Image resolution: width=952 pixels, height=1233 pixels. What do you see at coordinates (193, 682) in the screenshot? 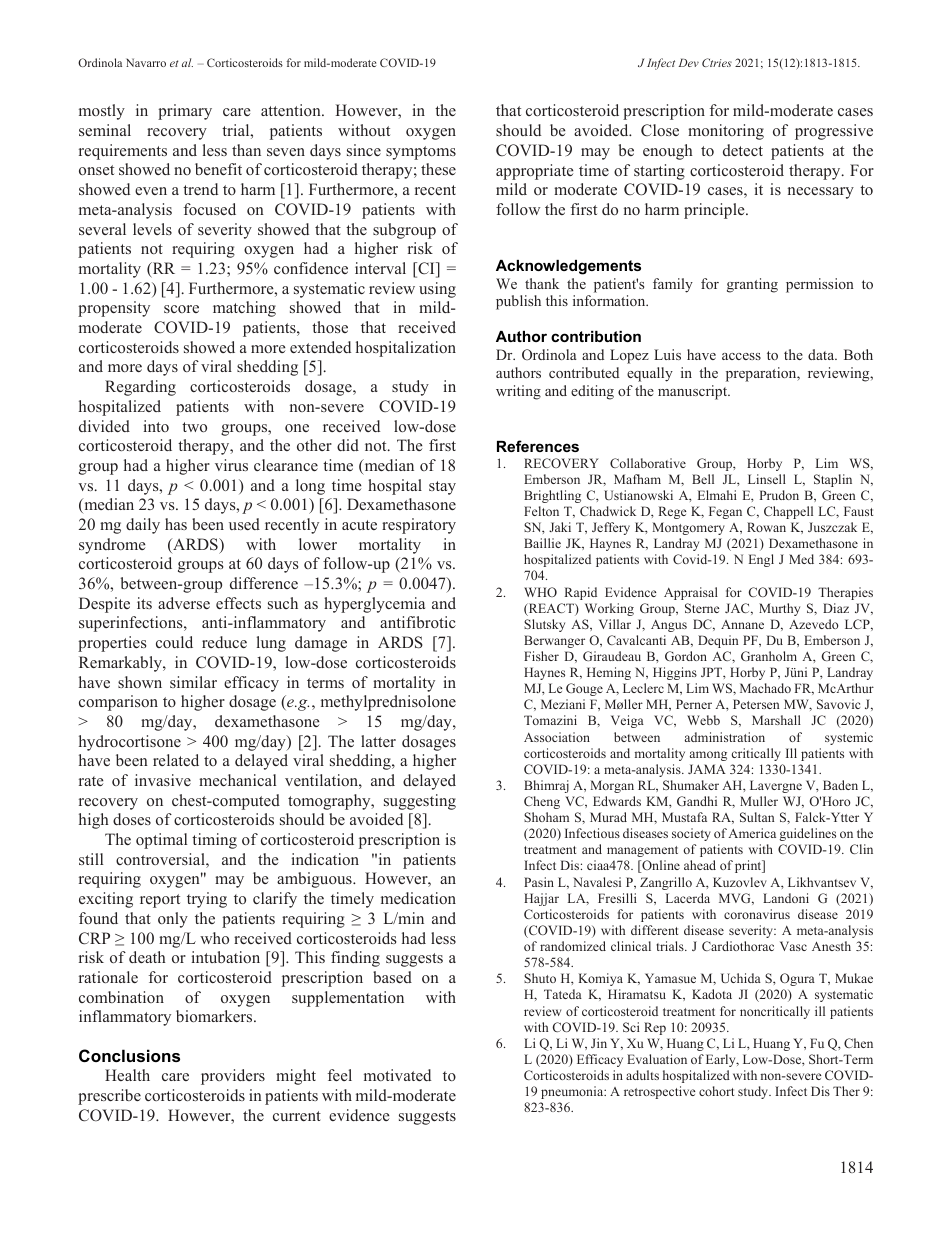
I see `similar` at bounding box center [193, 682].
